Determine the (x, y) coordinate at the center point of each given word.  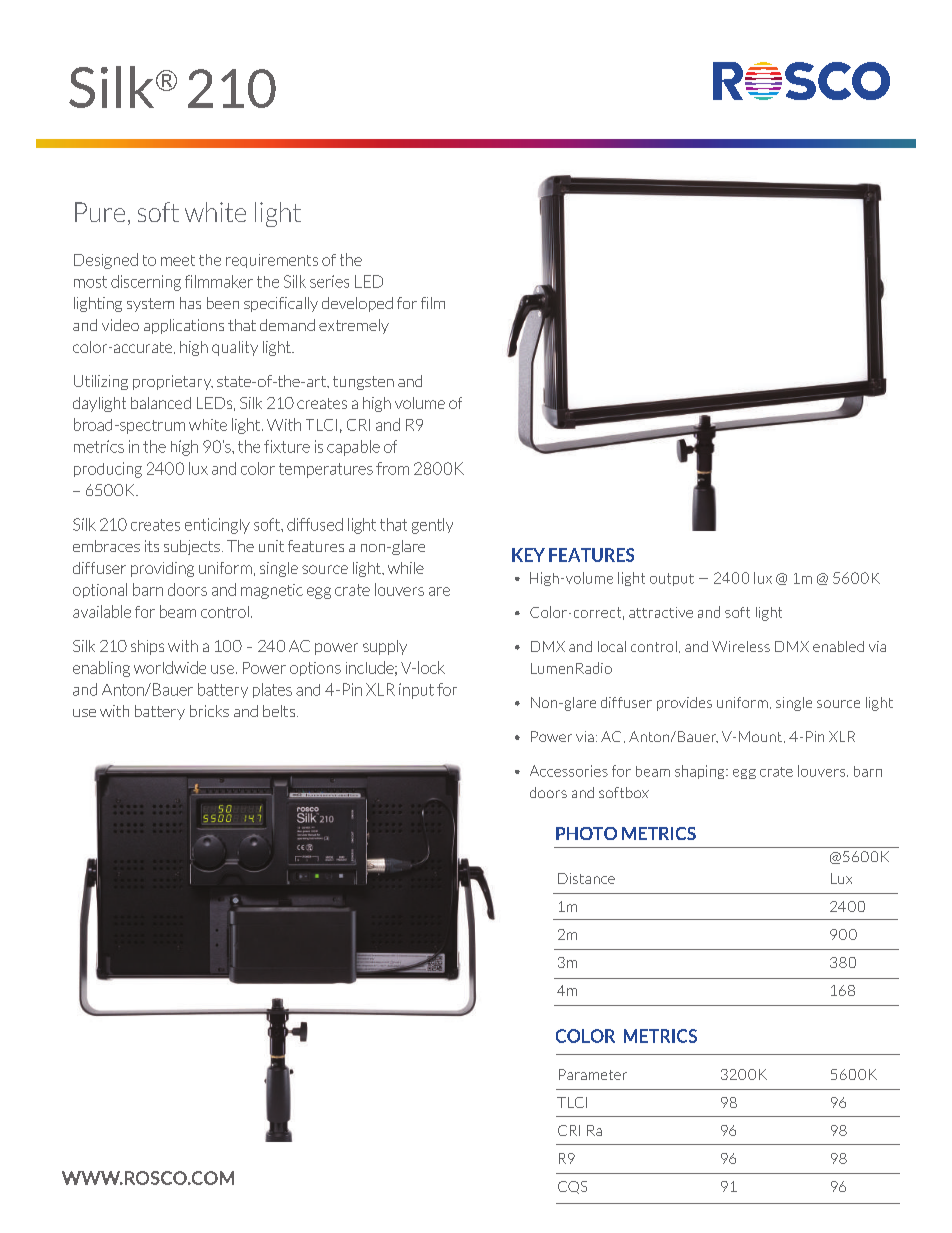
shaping (701, 772)
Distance (586, 878)
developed (357, 304)
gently (432, 526)
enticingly (217, 526)
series (329, 281)
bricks (209, 711)
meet (178, 260)
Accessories (569, 771)
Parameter (593, 1074)
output (672, 579)
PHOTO (586, 833)
